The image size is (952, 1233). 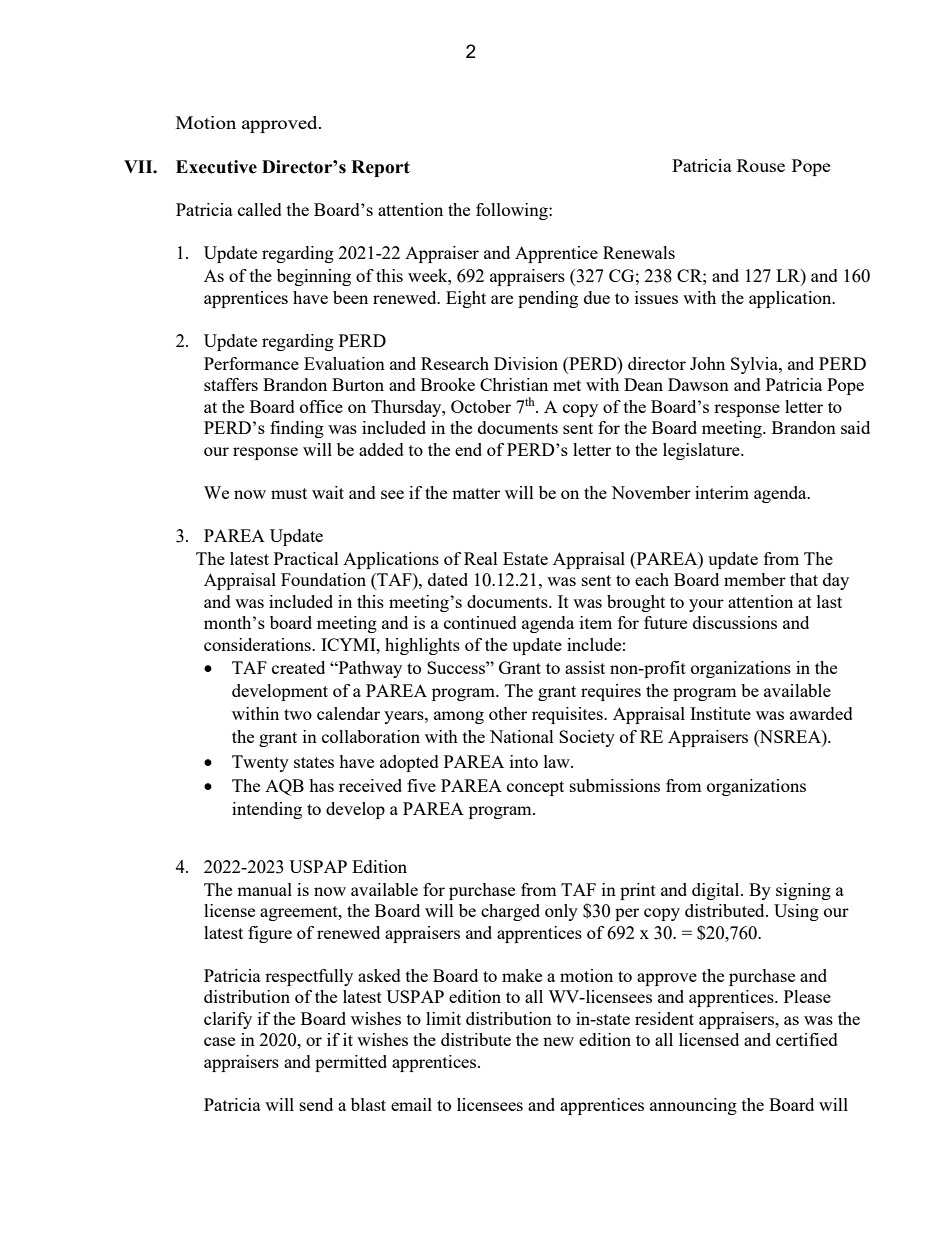 I want to click on certified, so click(x=807, y=1039).
